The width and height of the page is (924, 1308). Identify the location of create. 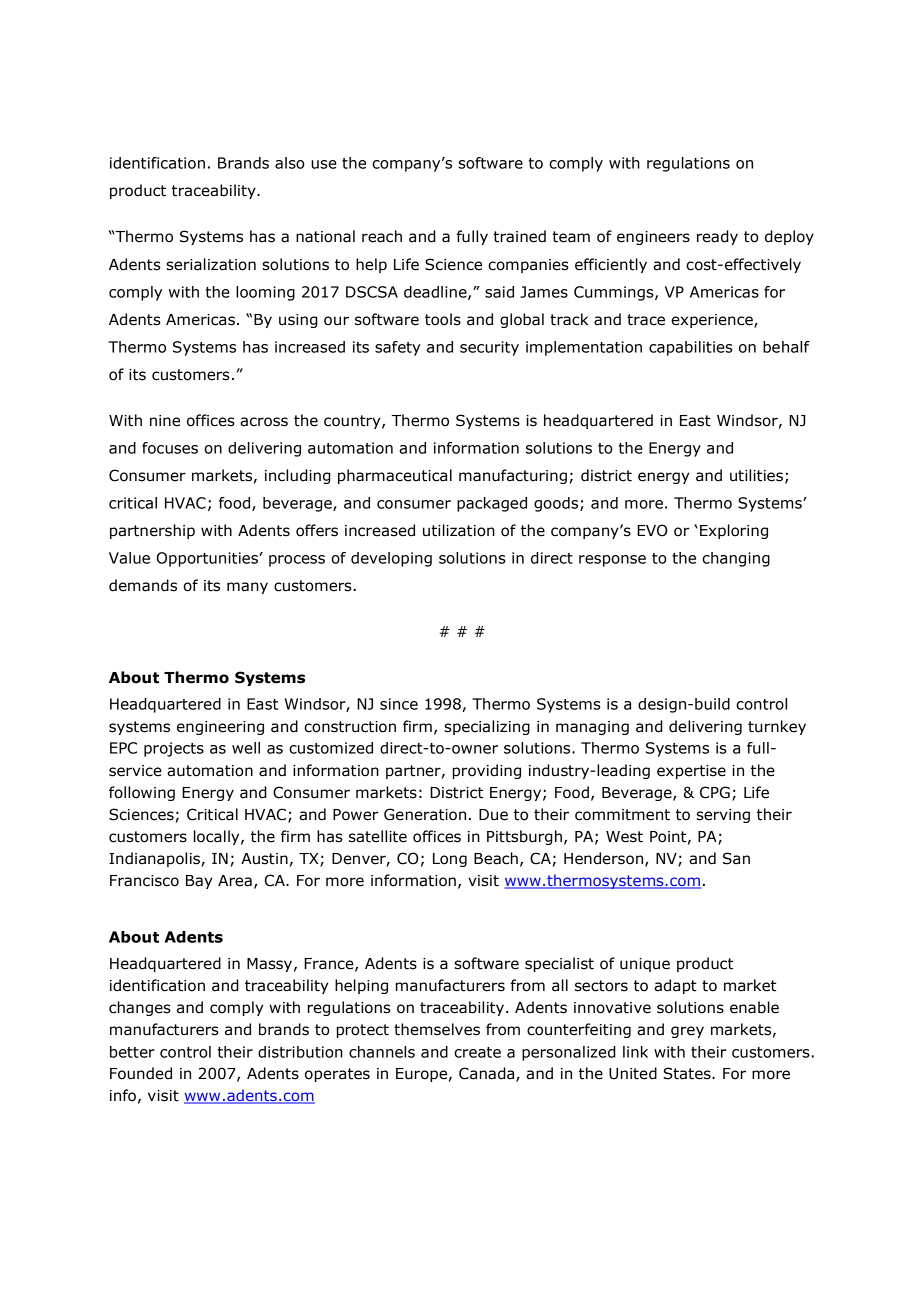
(477, 1052).
